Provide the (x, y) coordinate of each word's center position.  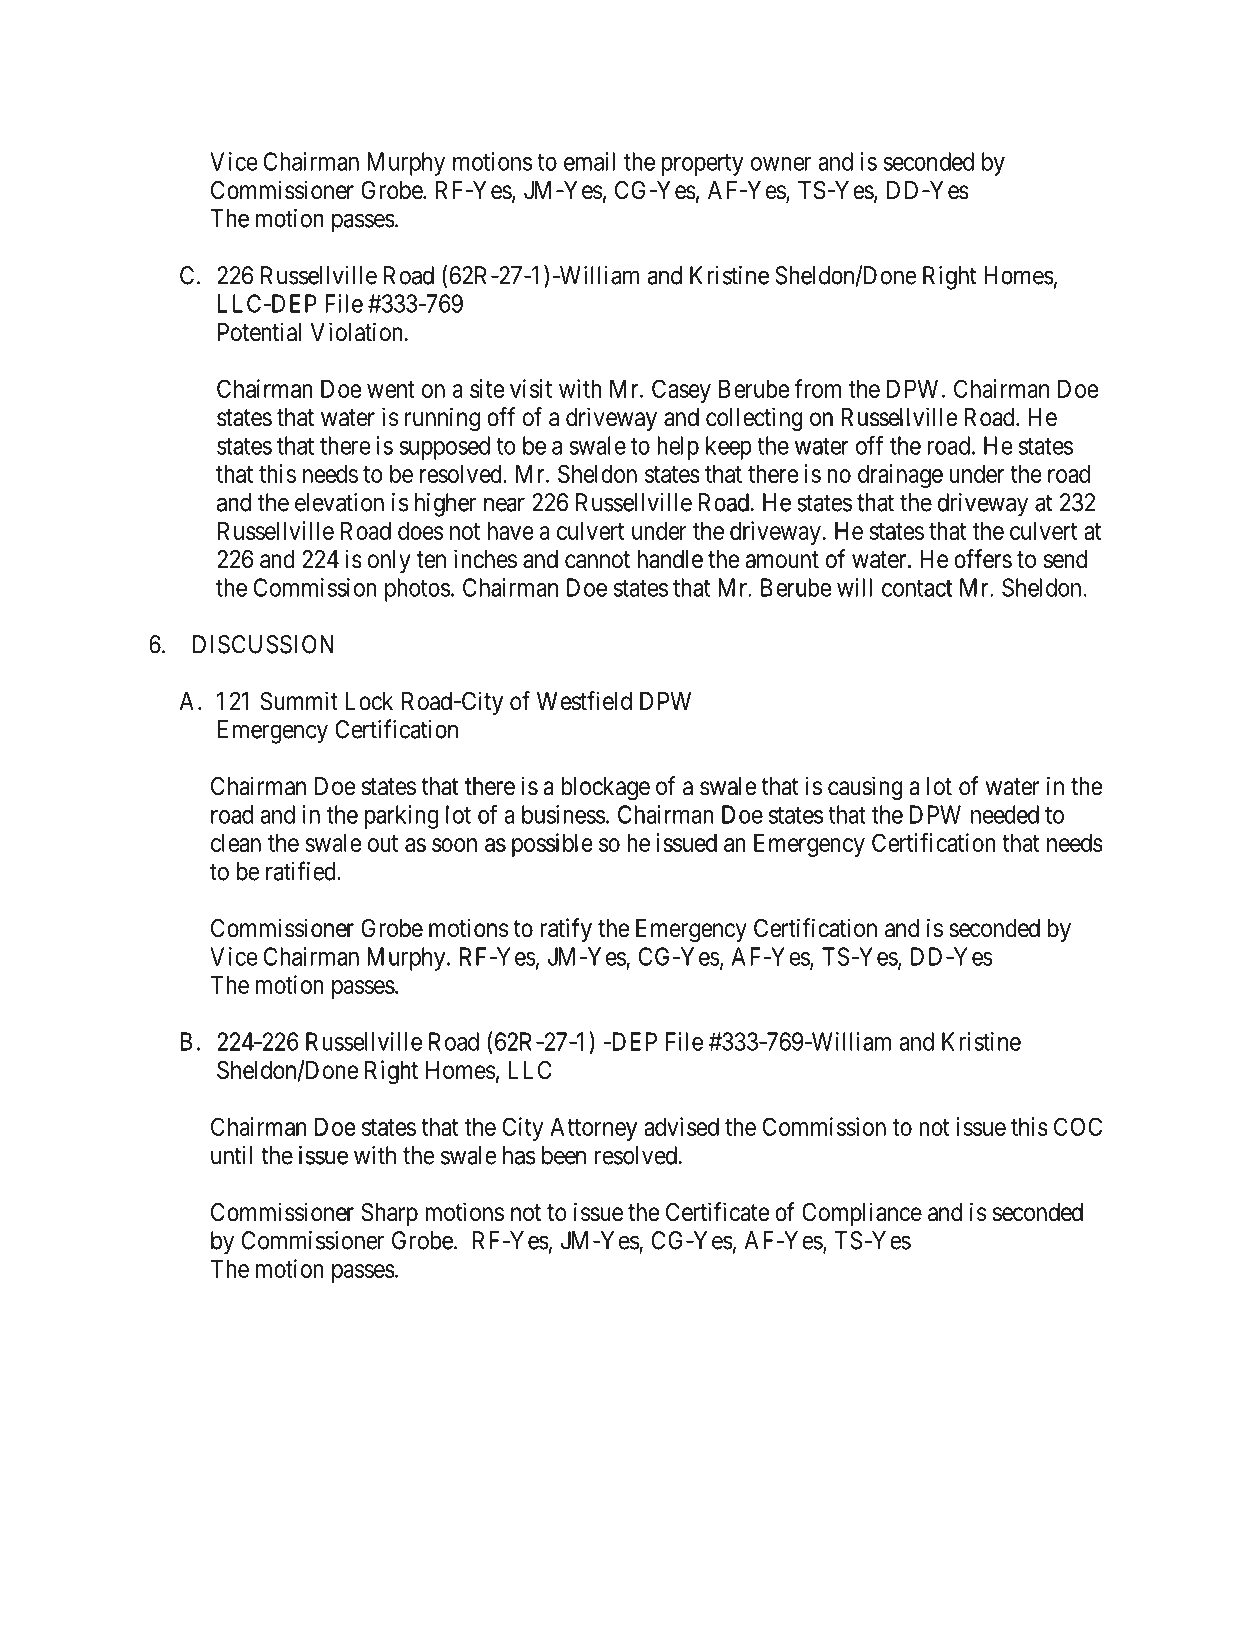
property (703, 165)
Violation (356, 332)
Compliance (862, 1214)
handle (670, 559)
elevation (339, 502)
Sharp (389, 1214)
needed (1005, 814)
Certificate (718, 1212)
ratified (302, 871)
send (1065, 559)
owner (781, 164)
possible (552, 845)
